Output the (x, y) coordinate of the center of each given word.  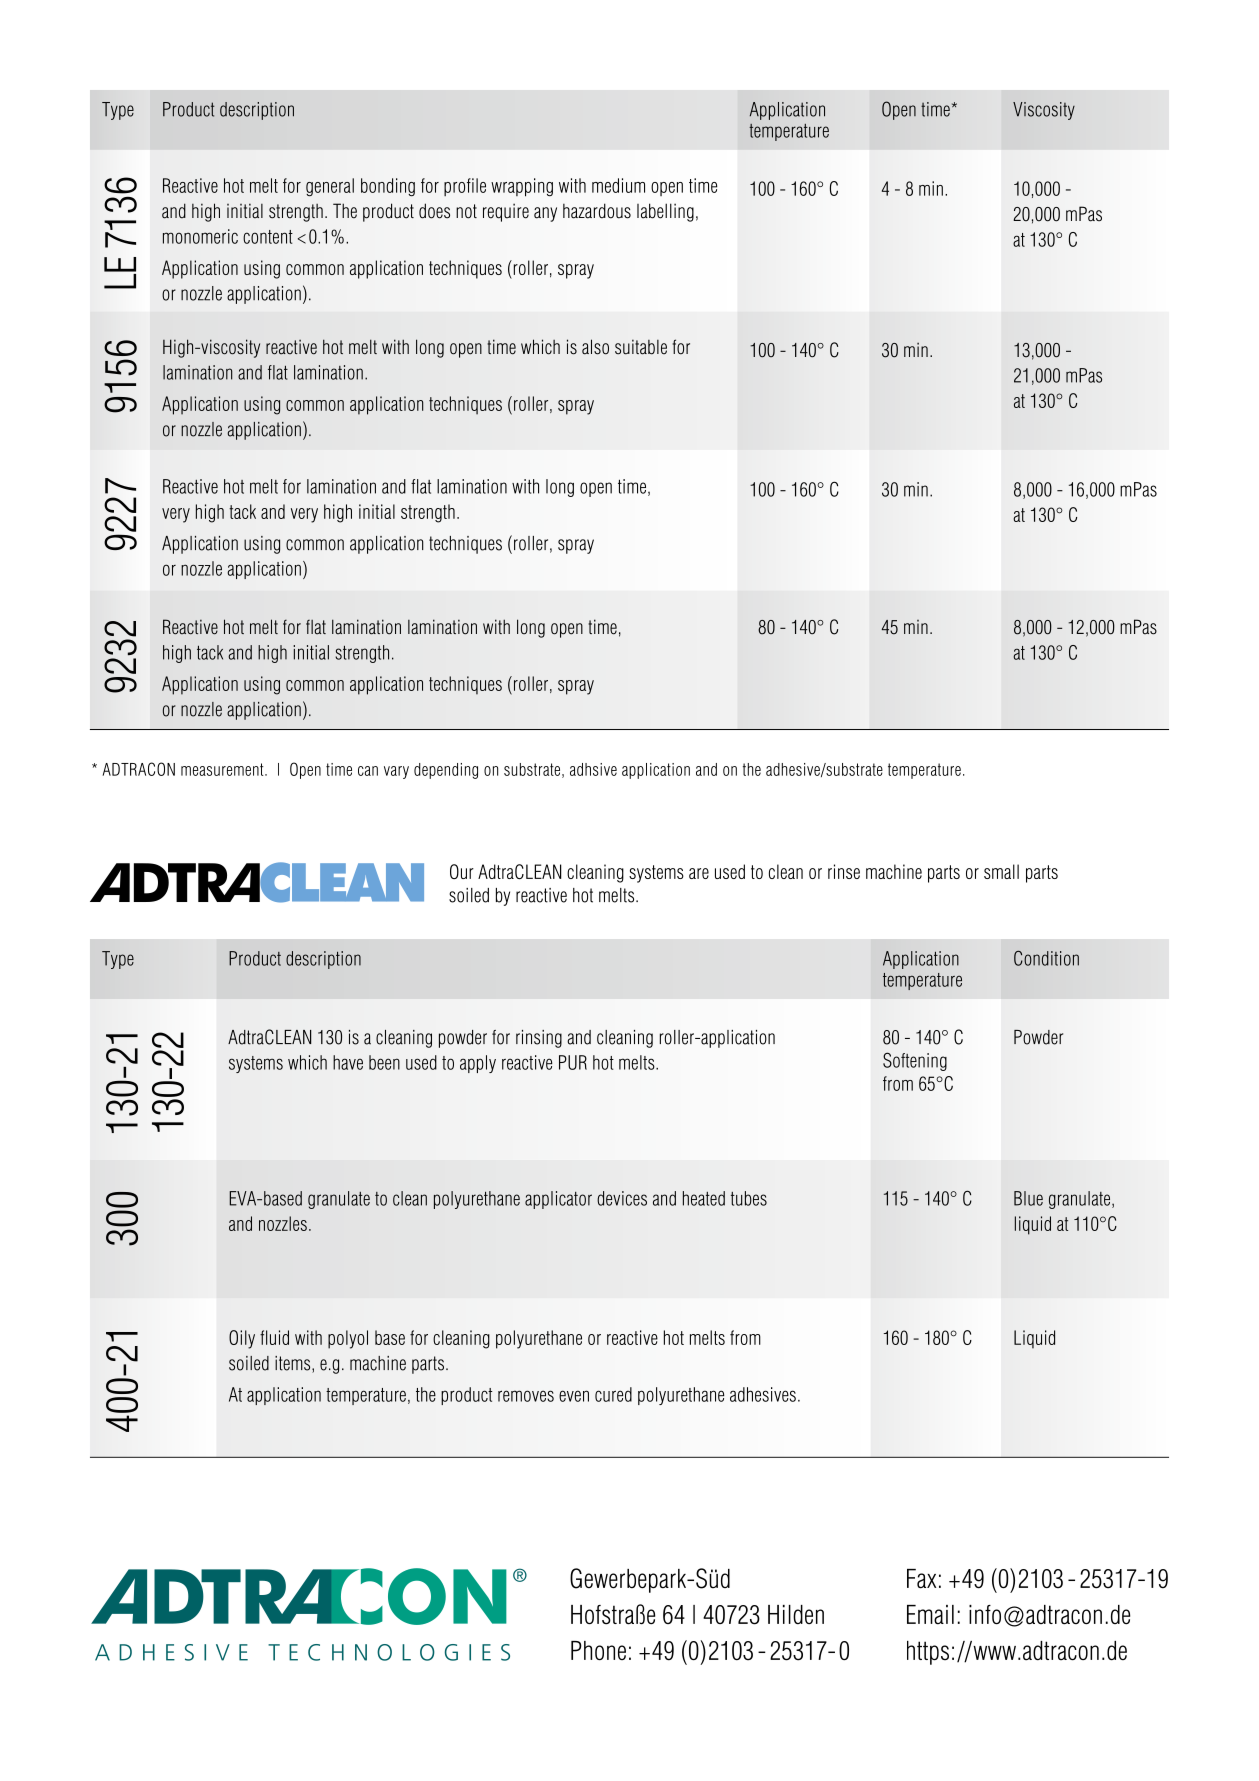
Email (930, 1615)
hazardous (597, 211)
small (1001, 871)
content (268, 237)
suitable (641, 347)
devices (622, 1198)
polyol (348, 1339)
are (699, 873)
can (368, 771)
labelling (665, 212)
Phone (598, 1650)
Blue (1028, 1198)
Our (462, 871)
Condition (1046, 958)
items (294, 1364)
